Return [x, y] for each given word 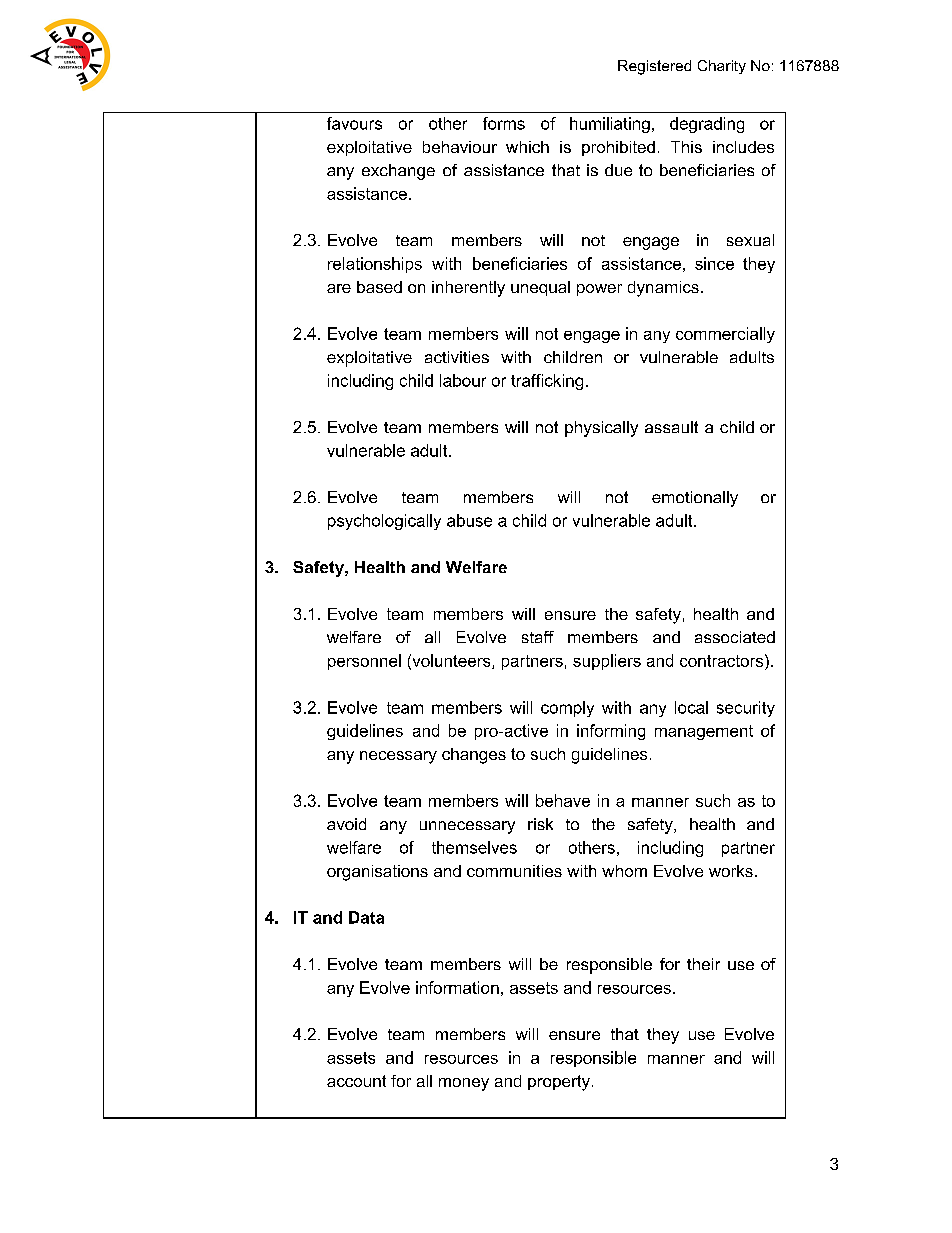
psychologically [384, 522]
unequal [540, 288]
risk [540, 824]
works [731, 871]
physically [601, 429]
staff [538, 637]
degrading [707, 125]
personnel [364, 662]
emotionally [695, 499]
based [379, 287]
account [356, 1081]
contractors [723, 660]
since [714, 263]
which [527, 147]
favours [354, 123]
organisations [377, 873]
